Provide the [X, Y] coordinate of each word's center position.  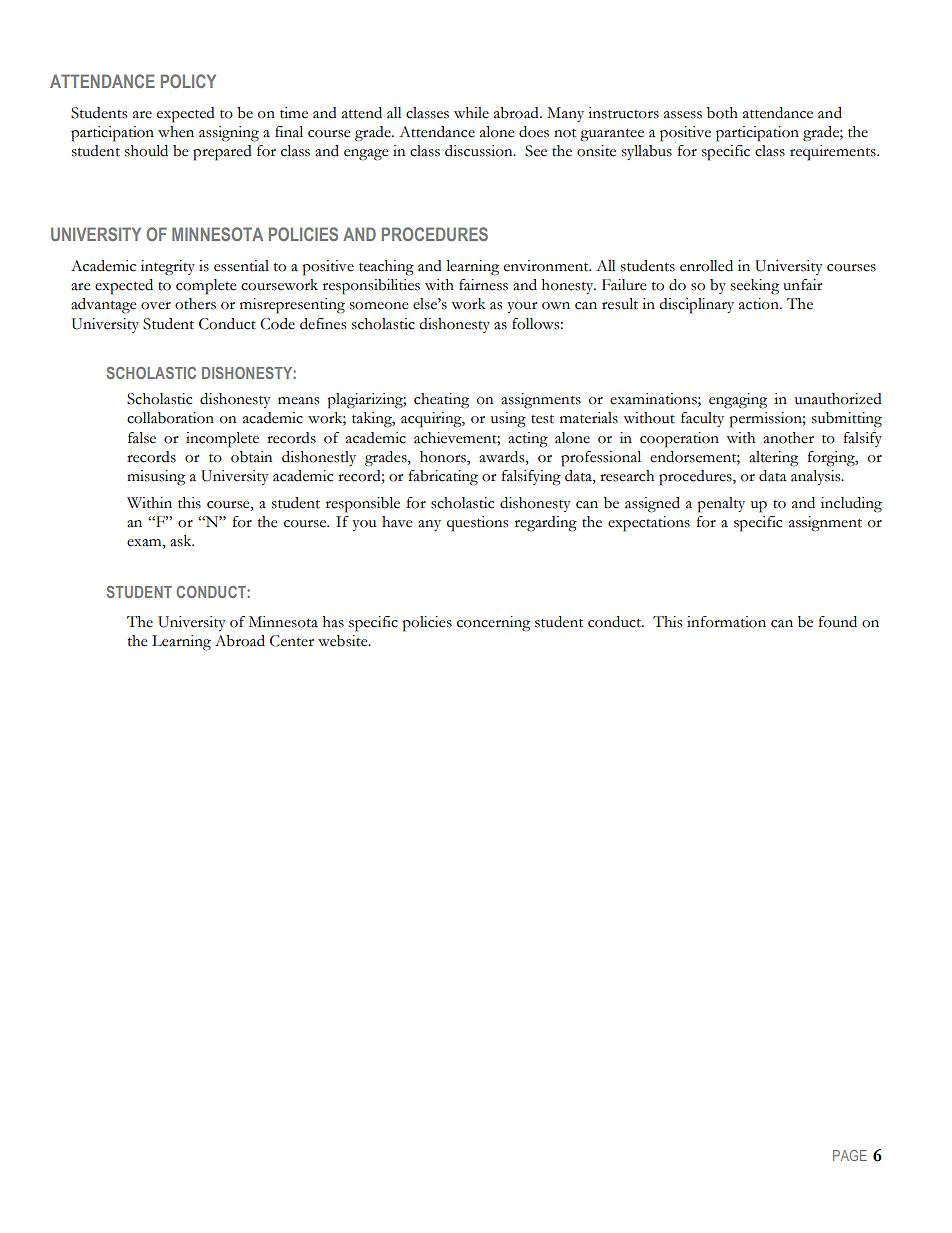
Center [292, 641]
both [722, 113]
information [726, 622]
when [176, 132]
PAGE [850, 1155]
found [837, 622]
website [344, 641]
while [471, 113]
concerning [493, 624]
